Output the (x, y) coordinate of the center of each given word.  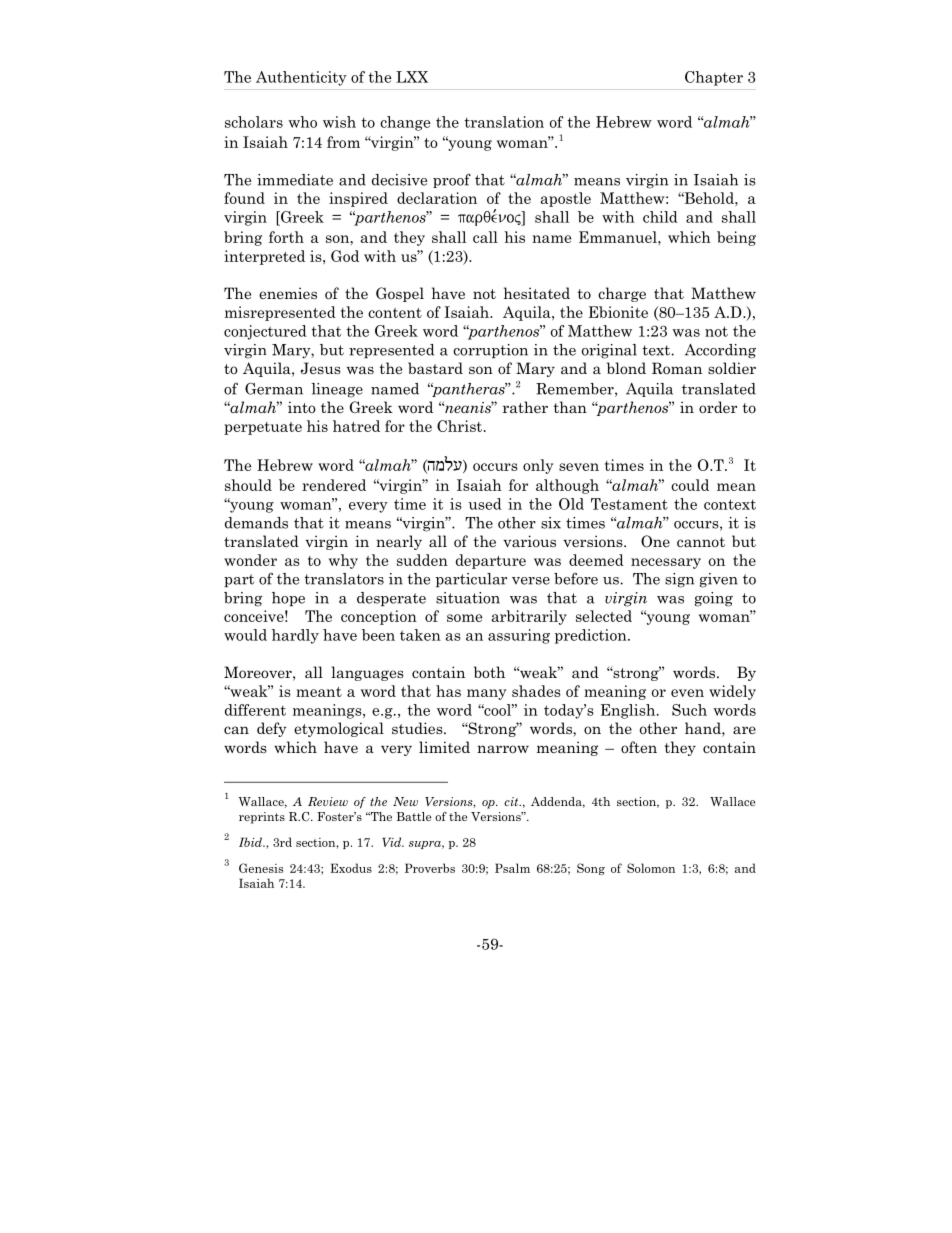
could (690, 485)
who (302, 122)
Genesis (261, 868)
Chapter (714, 78)
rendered (334, 485)
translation (504, 122)
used (485, 504)
